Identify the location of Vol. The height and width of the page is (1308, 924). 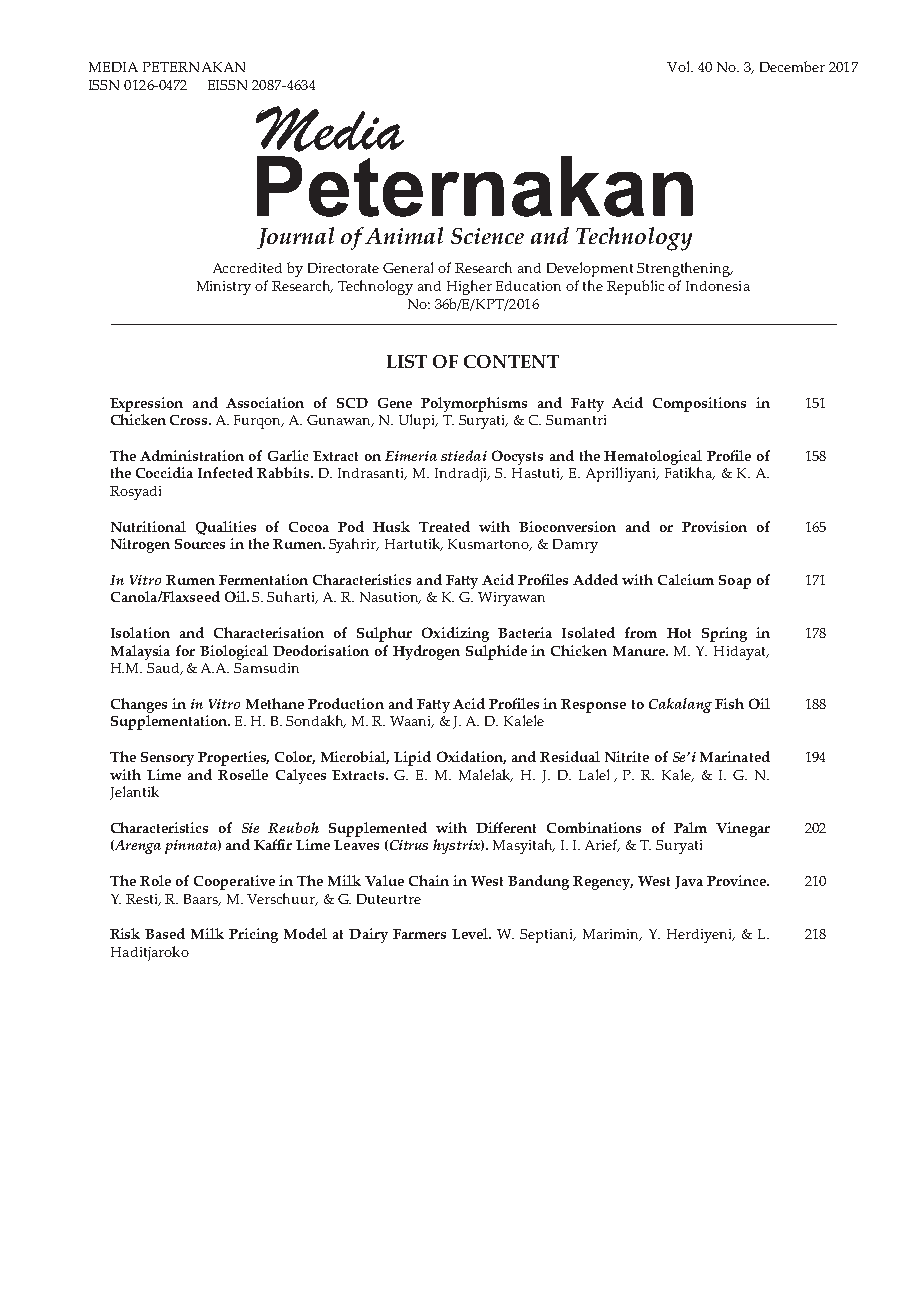
(680, 66).
